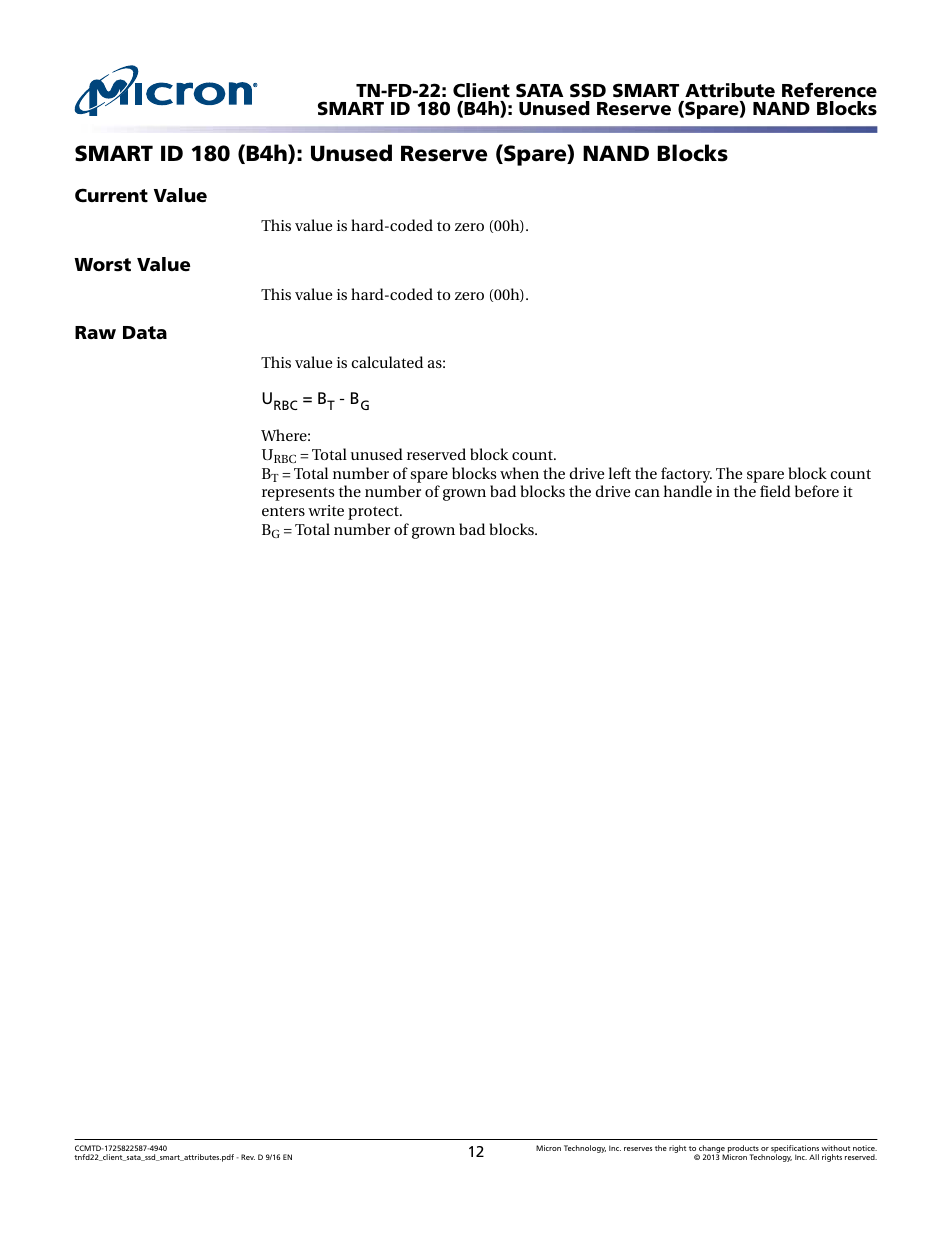  I want to click on Data, so click(145, 333).
